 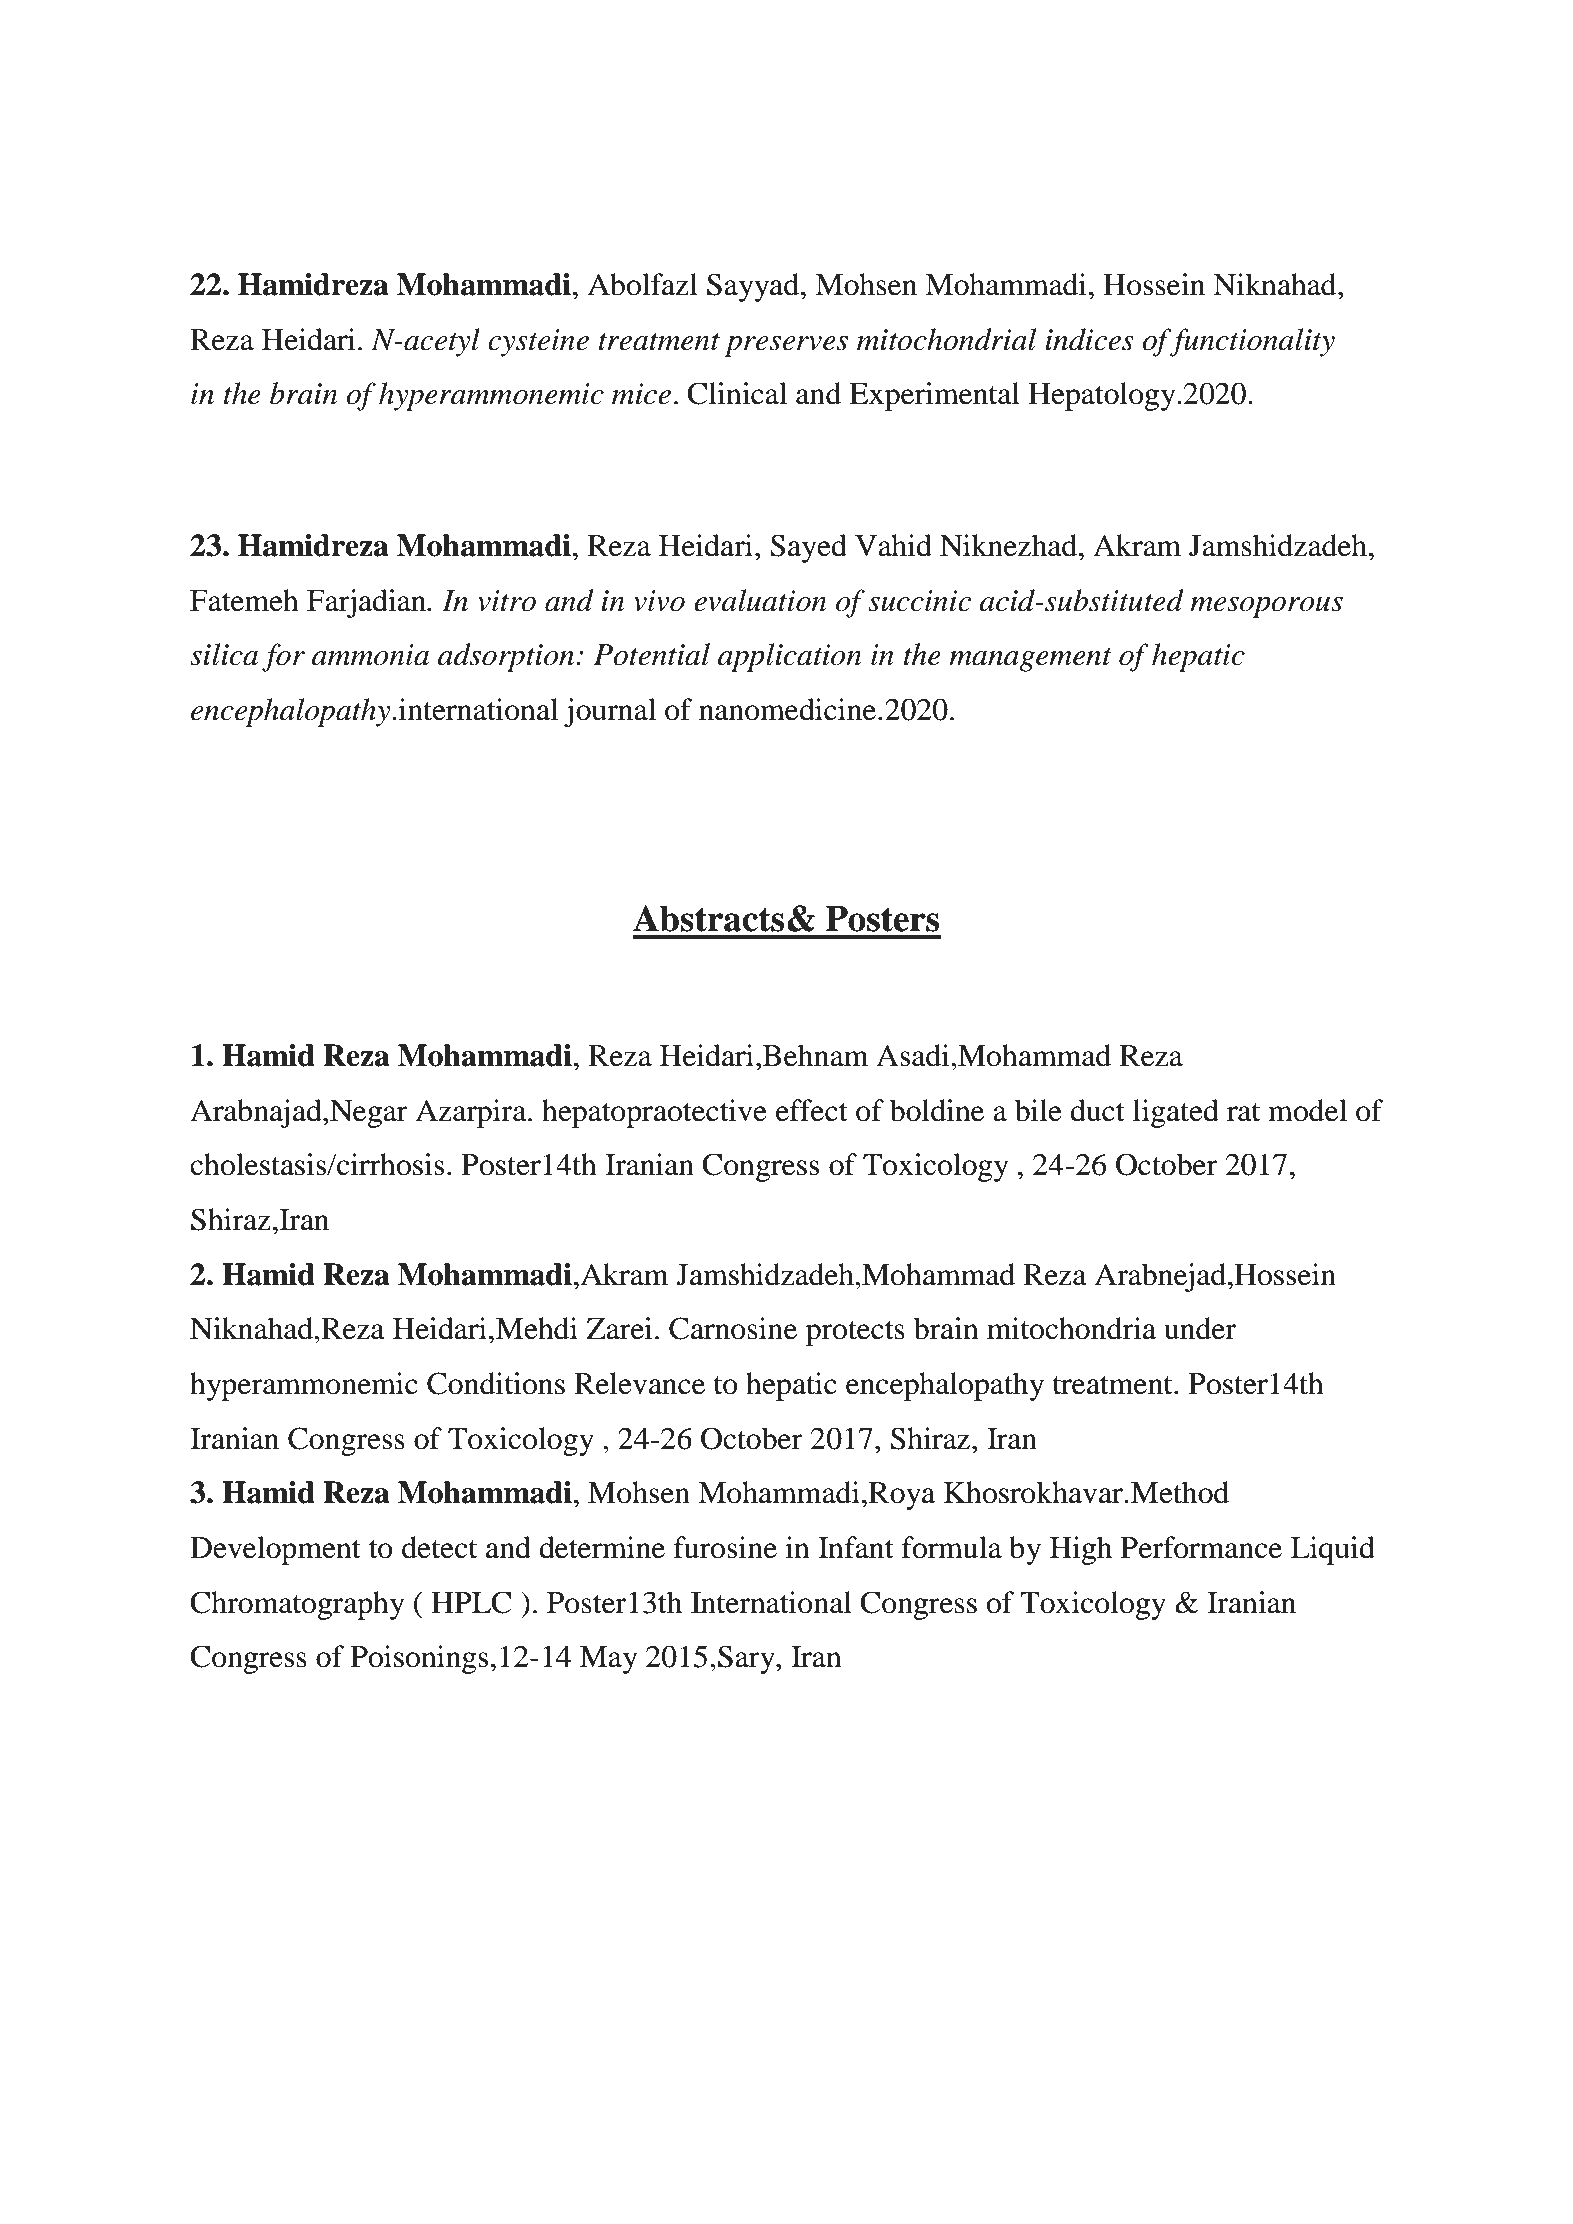 I want to click on Abstracts, so click(x=708, y=918).
